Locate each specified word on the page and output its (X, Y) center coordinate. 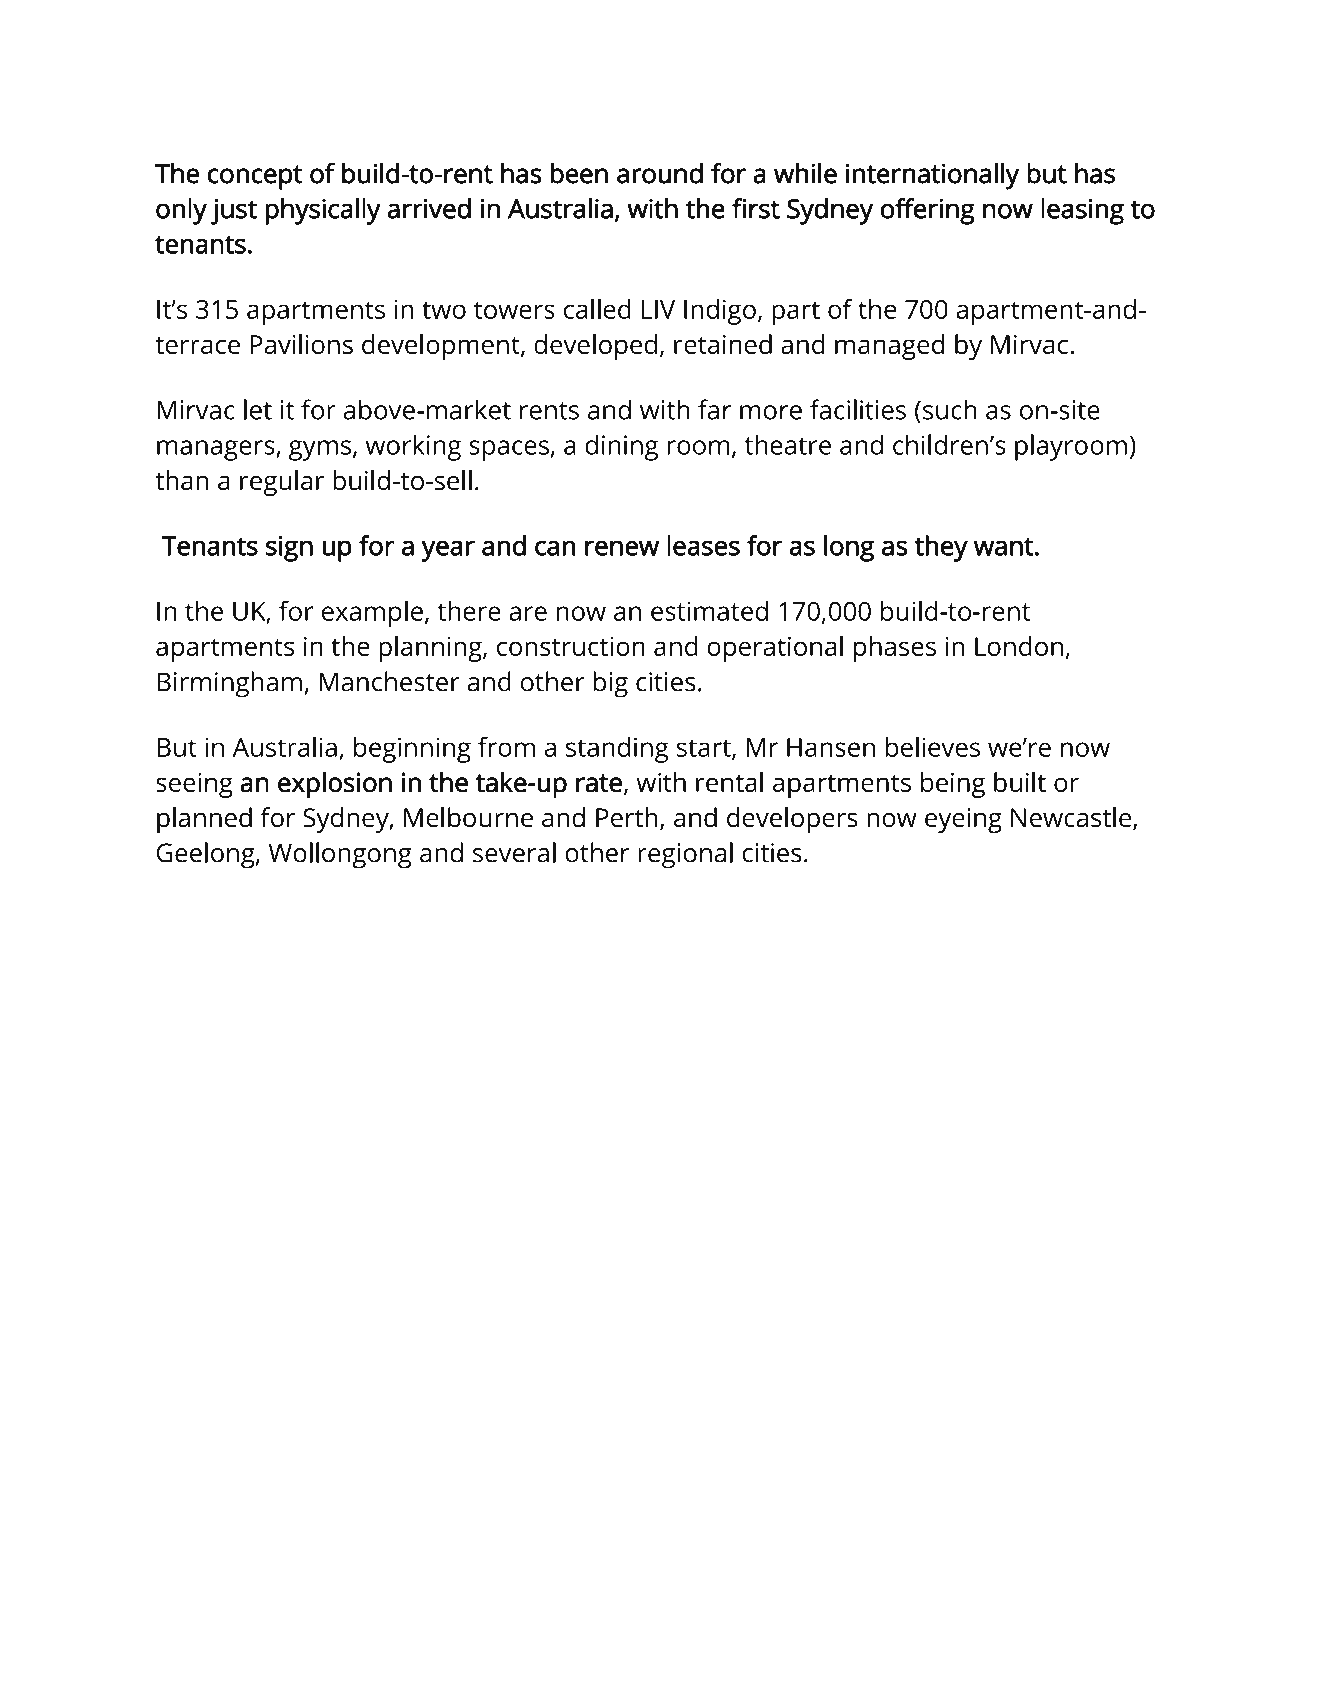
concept (254, 177)
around (660, 173)
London (1019, 646)
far (714, 409)
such (949, 409)
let (258, 409)
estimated (709, 611)
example (372, 614)
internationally (932, 176)
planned (204, 820)
